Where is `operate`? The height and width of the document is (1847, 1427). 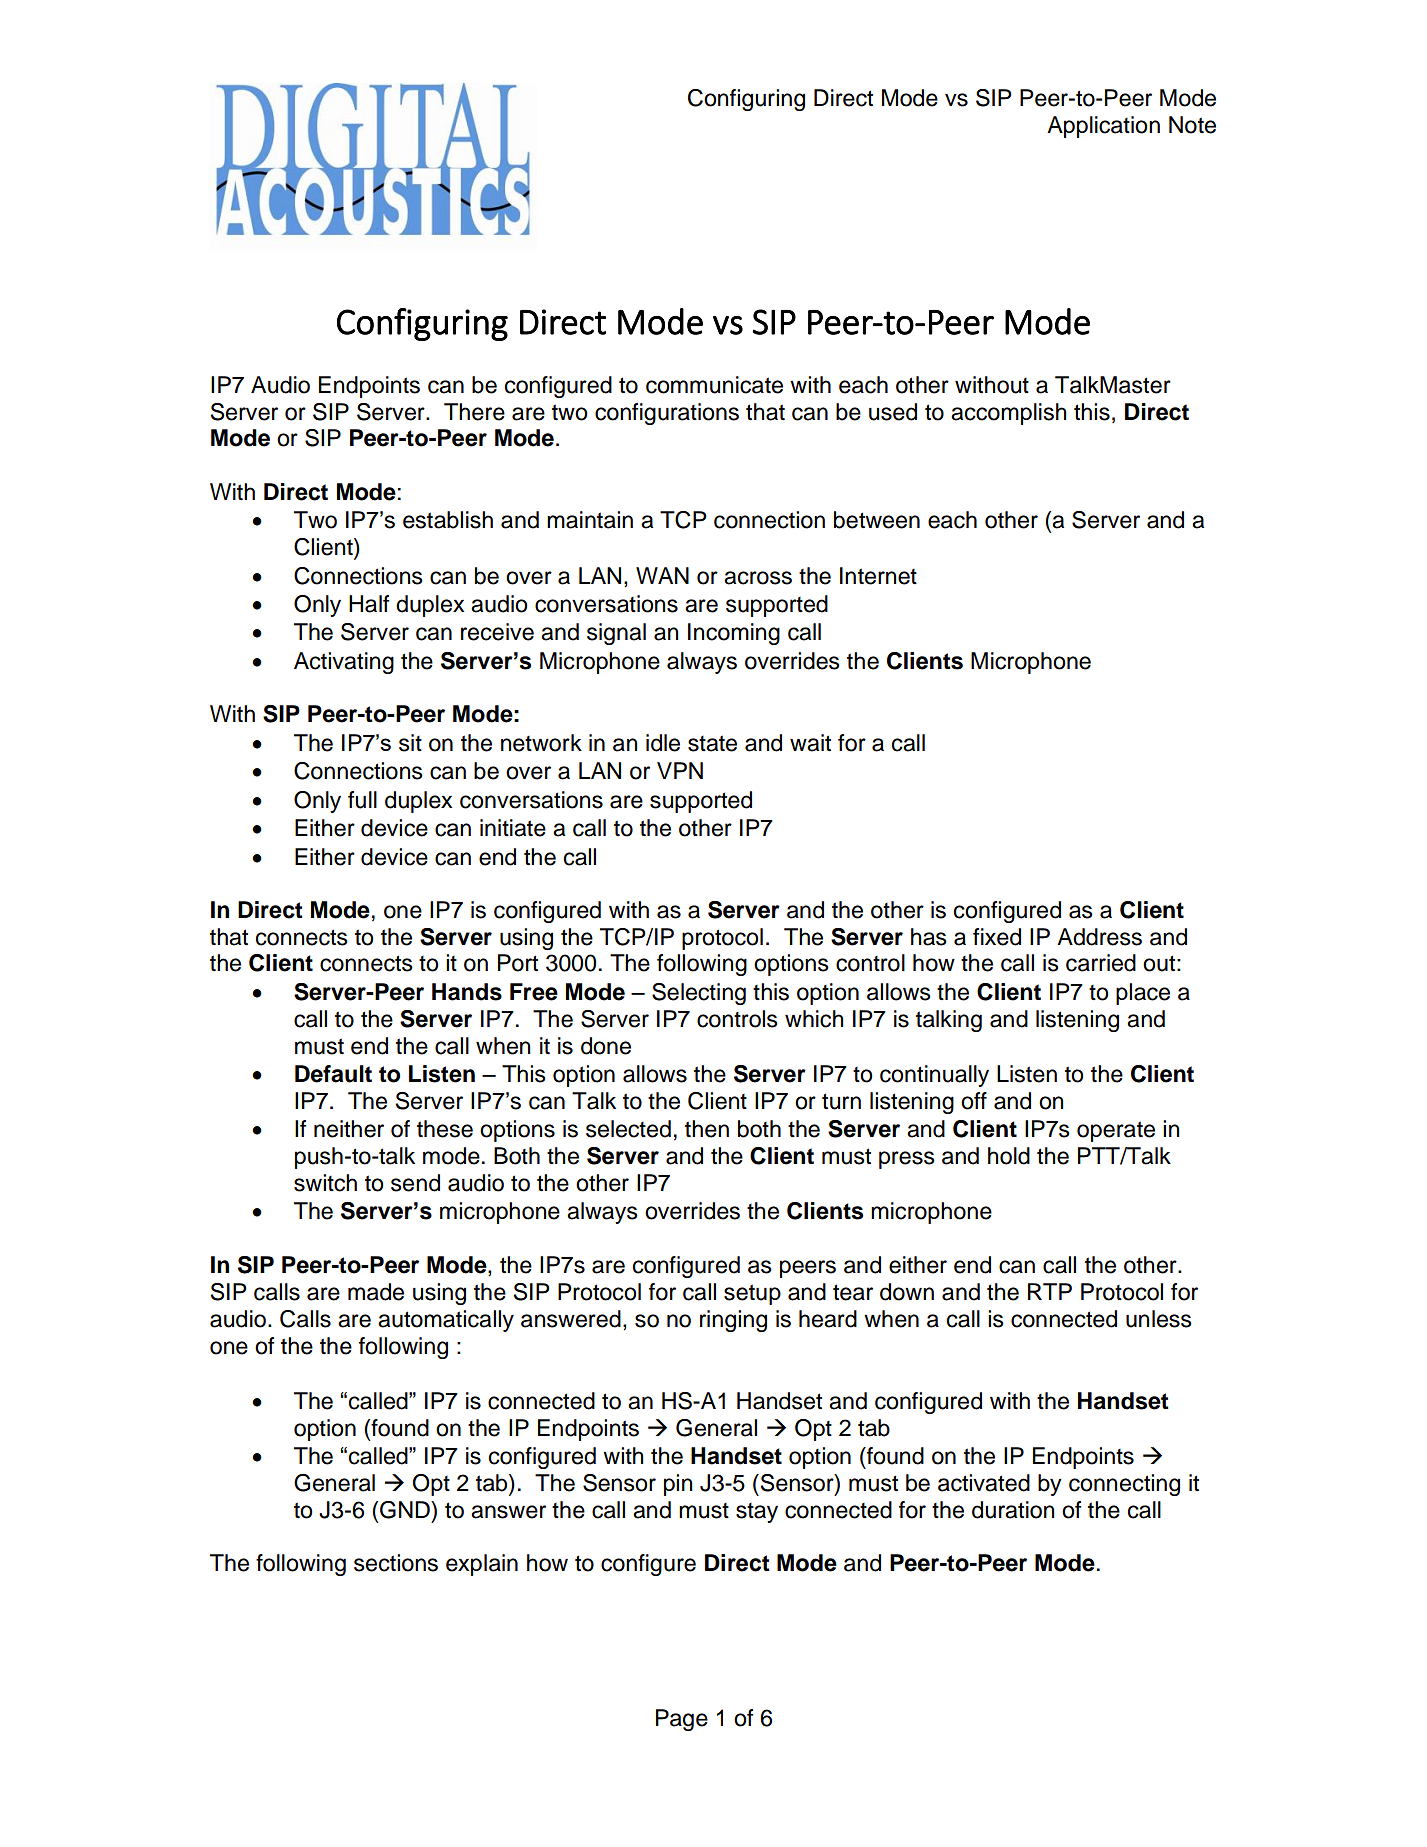
operate is located at coordinates (1116, 1131).
